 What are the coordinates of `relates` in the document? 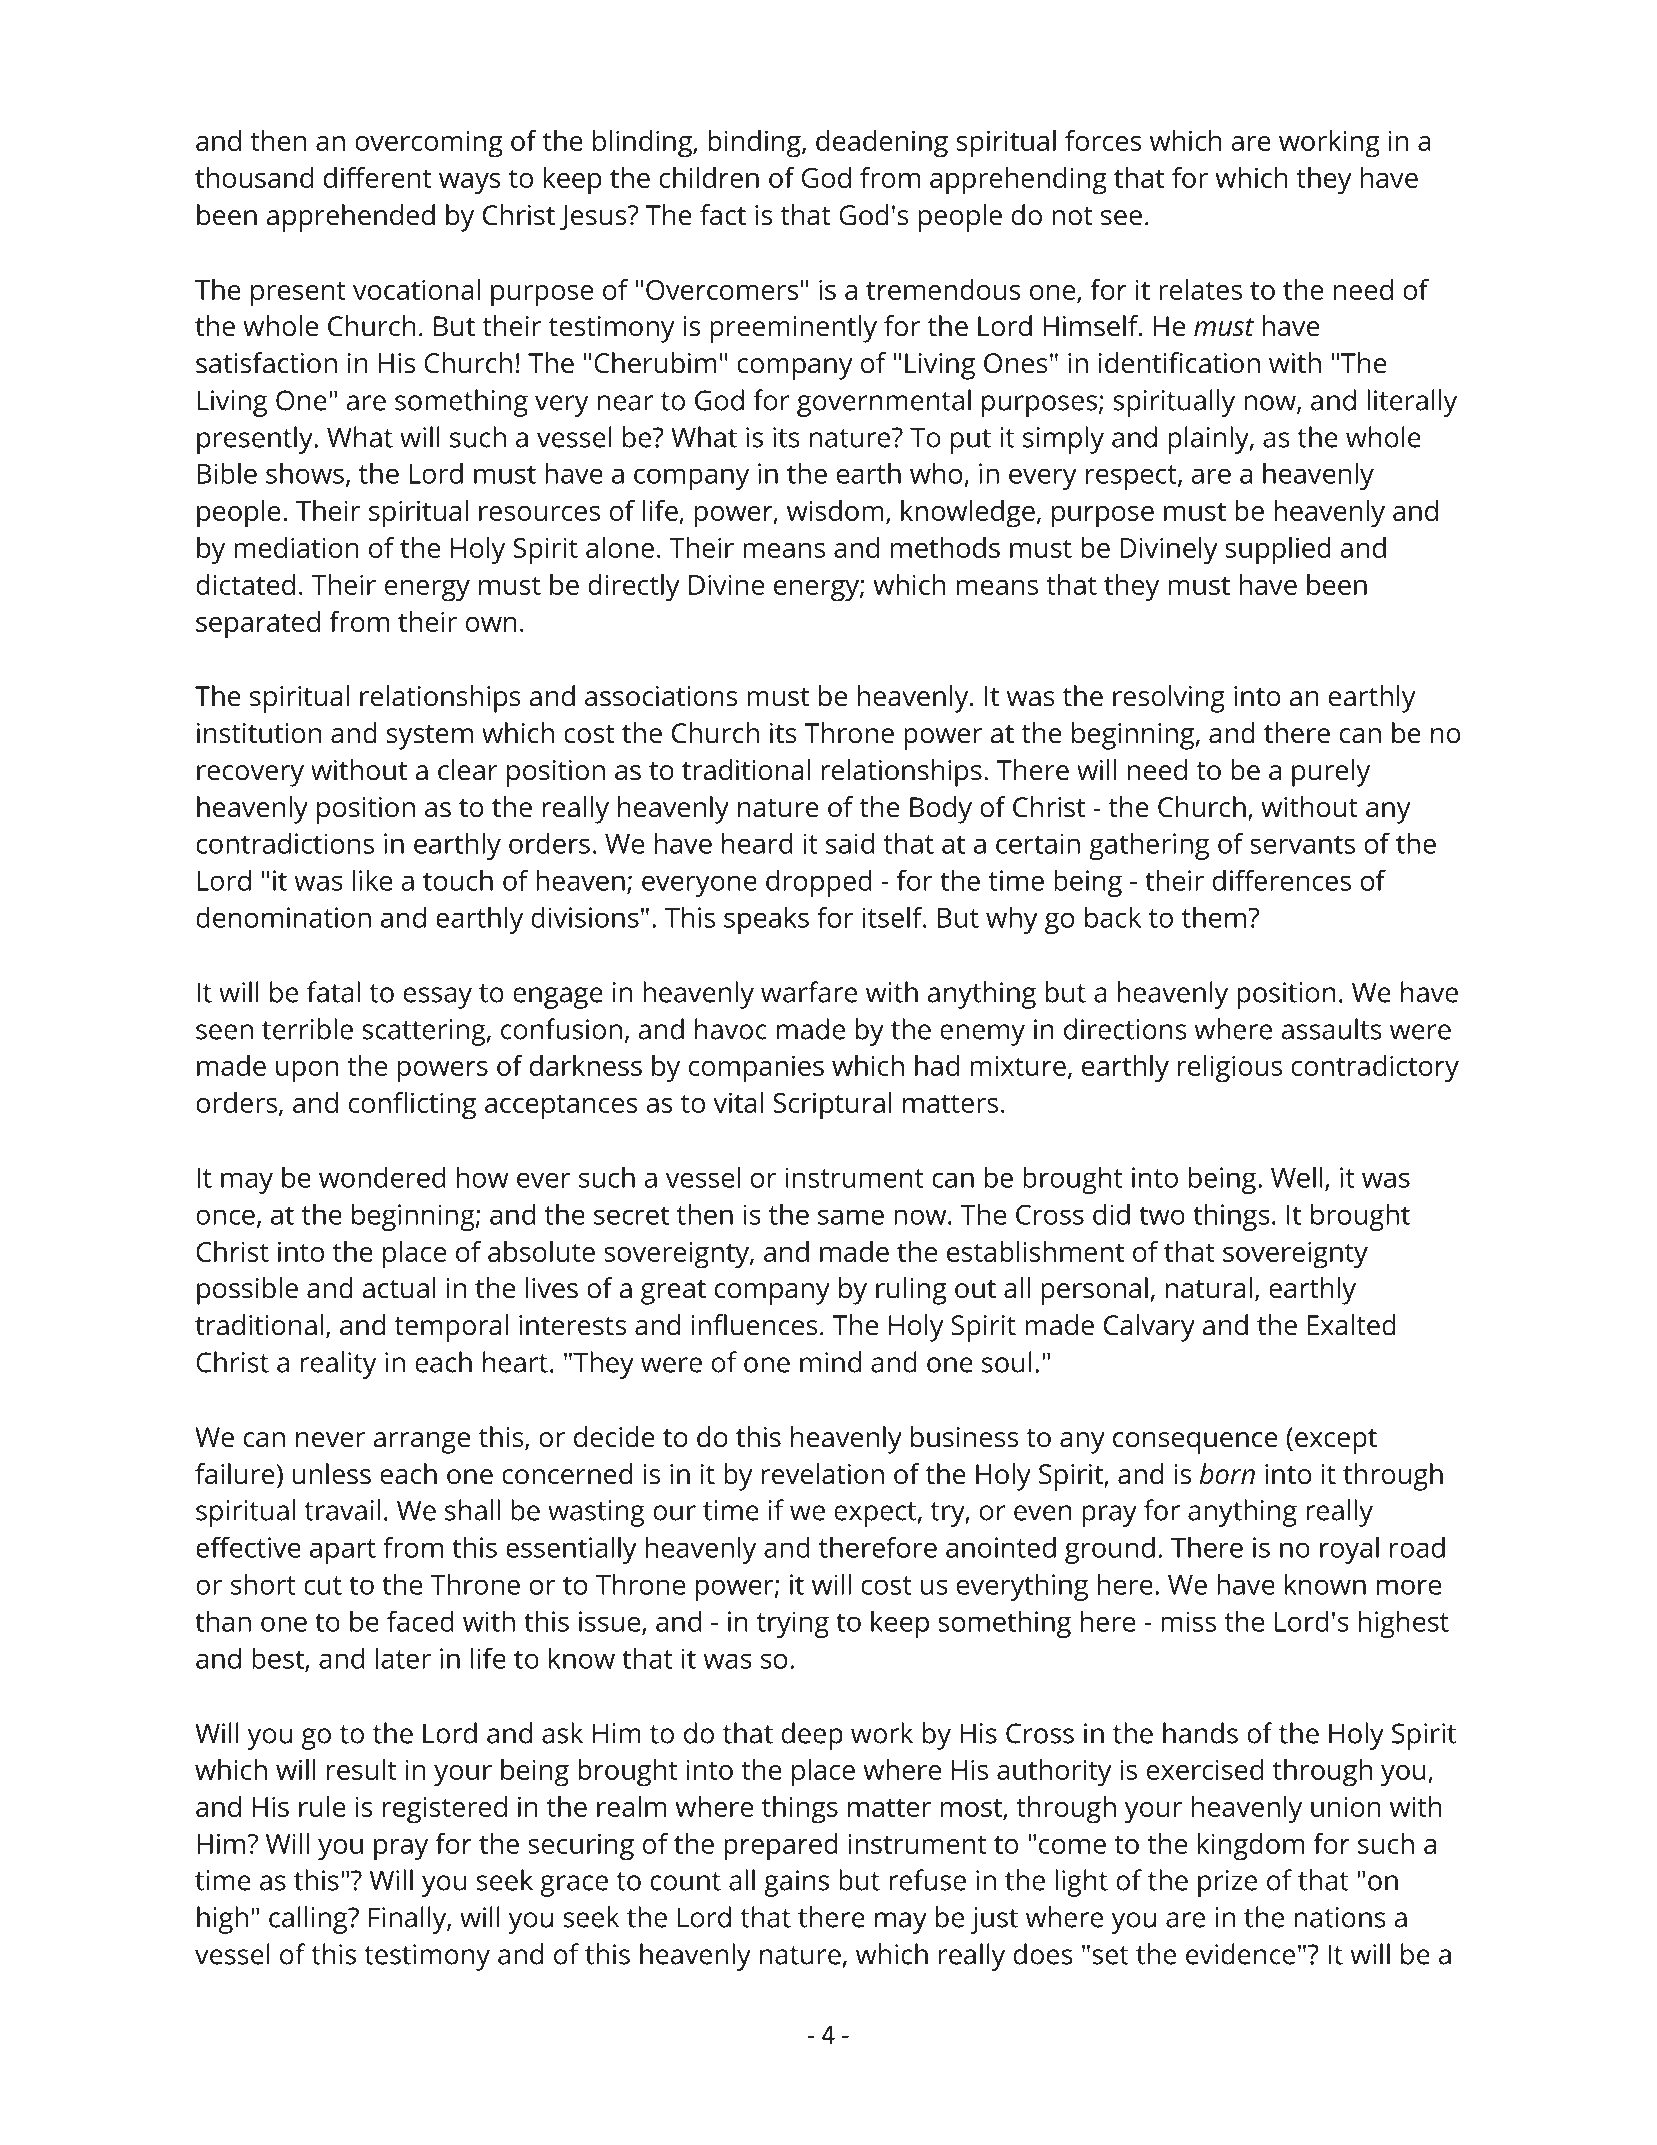 It's located at (1200, 289).
